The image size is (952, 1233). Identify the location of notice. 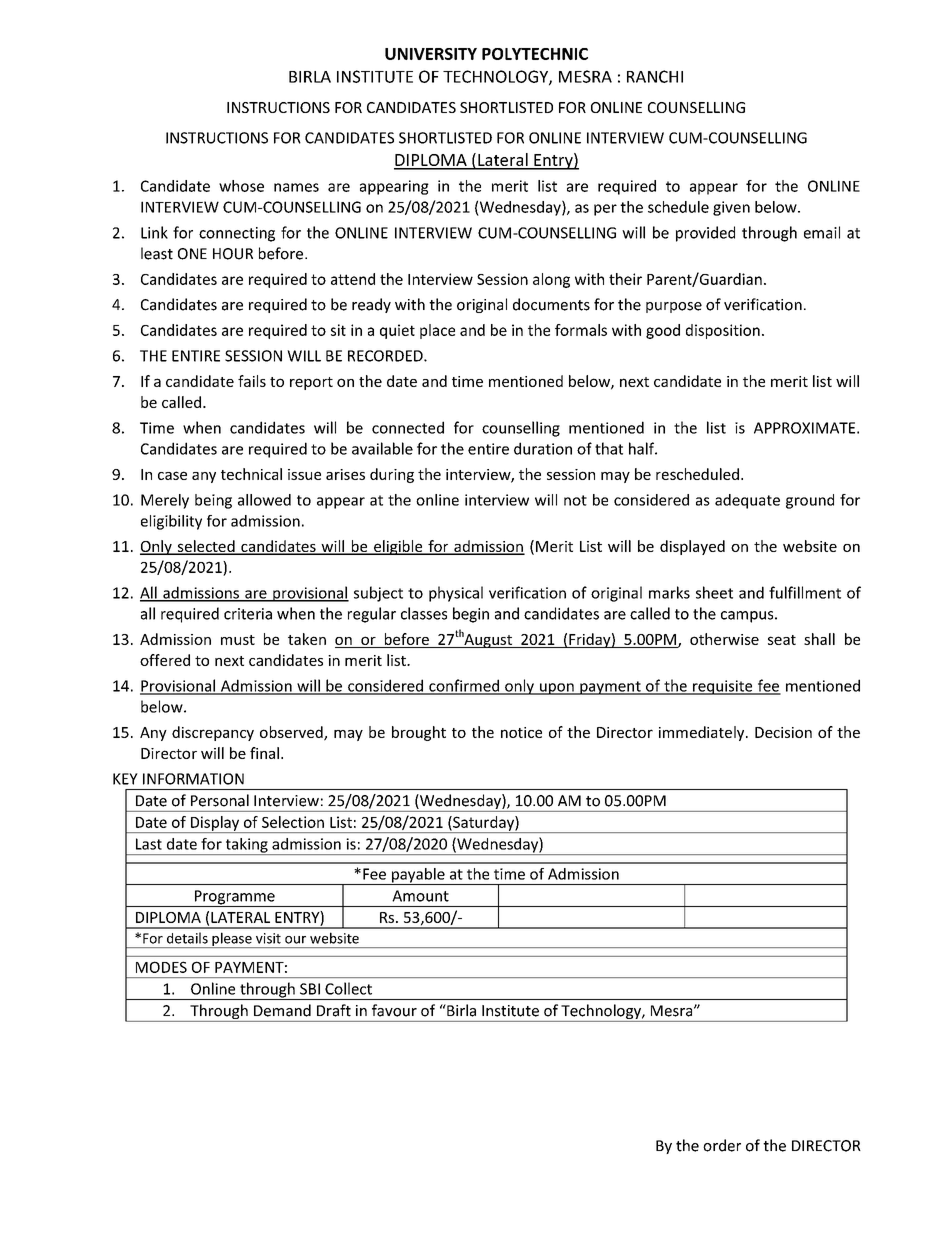
(521, 732).
